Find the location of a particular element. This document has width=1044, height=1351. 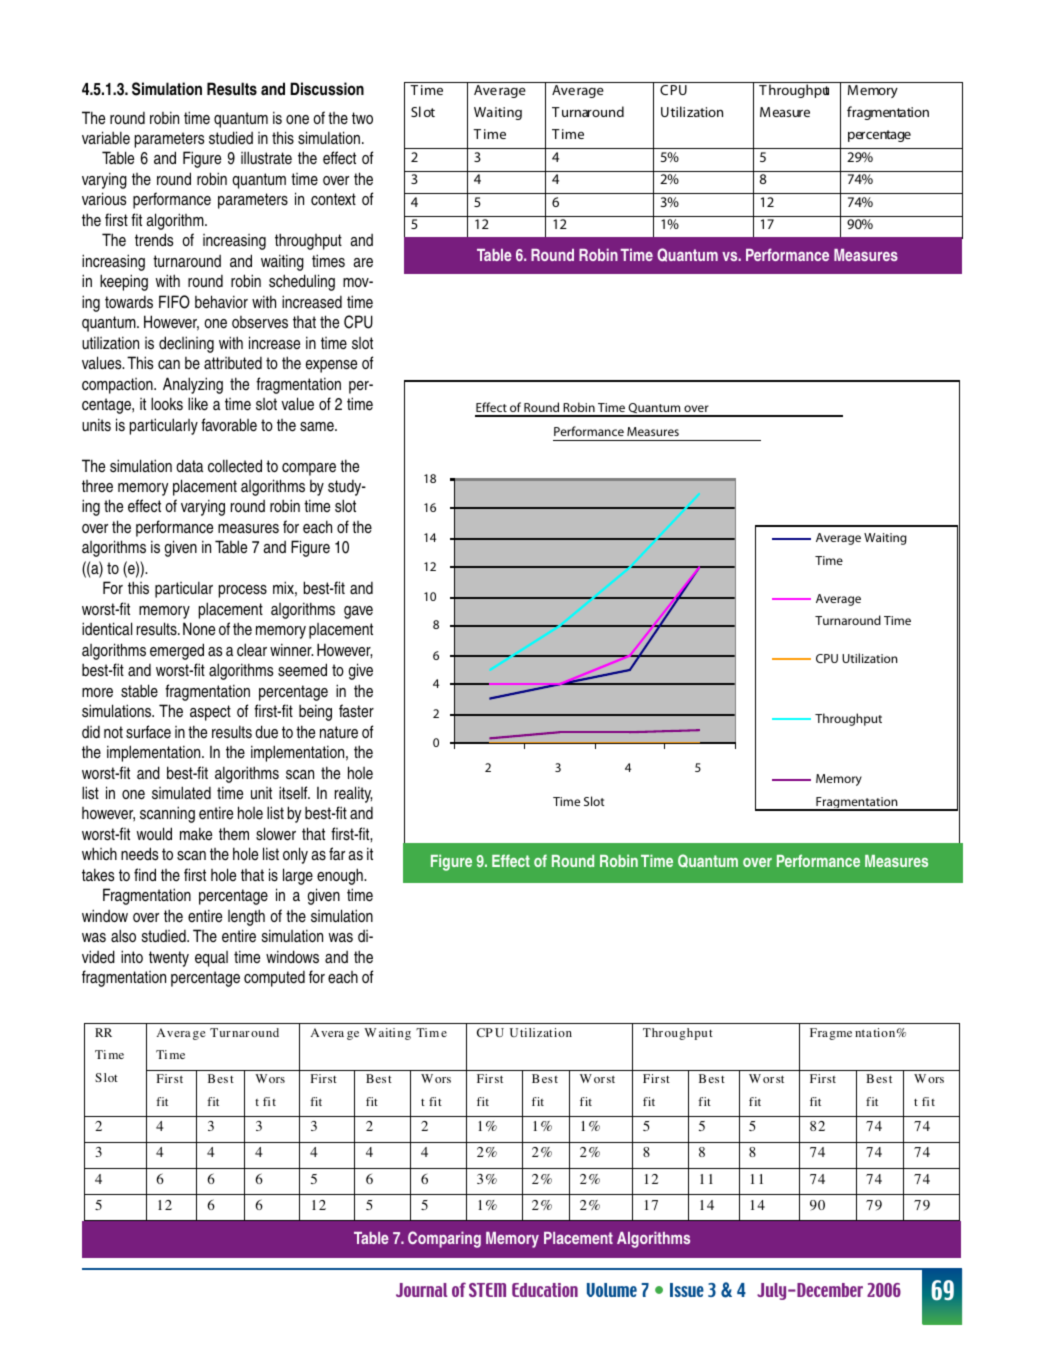

Comparing is located at coordinates (444, 1239).
